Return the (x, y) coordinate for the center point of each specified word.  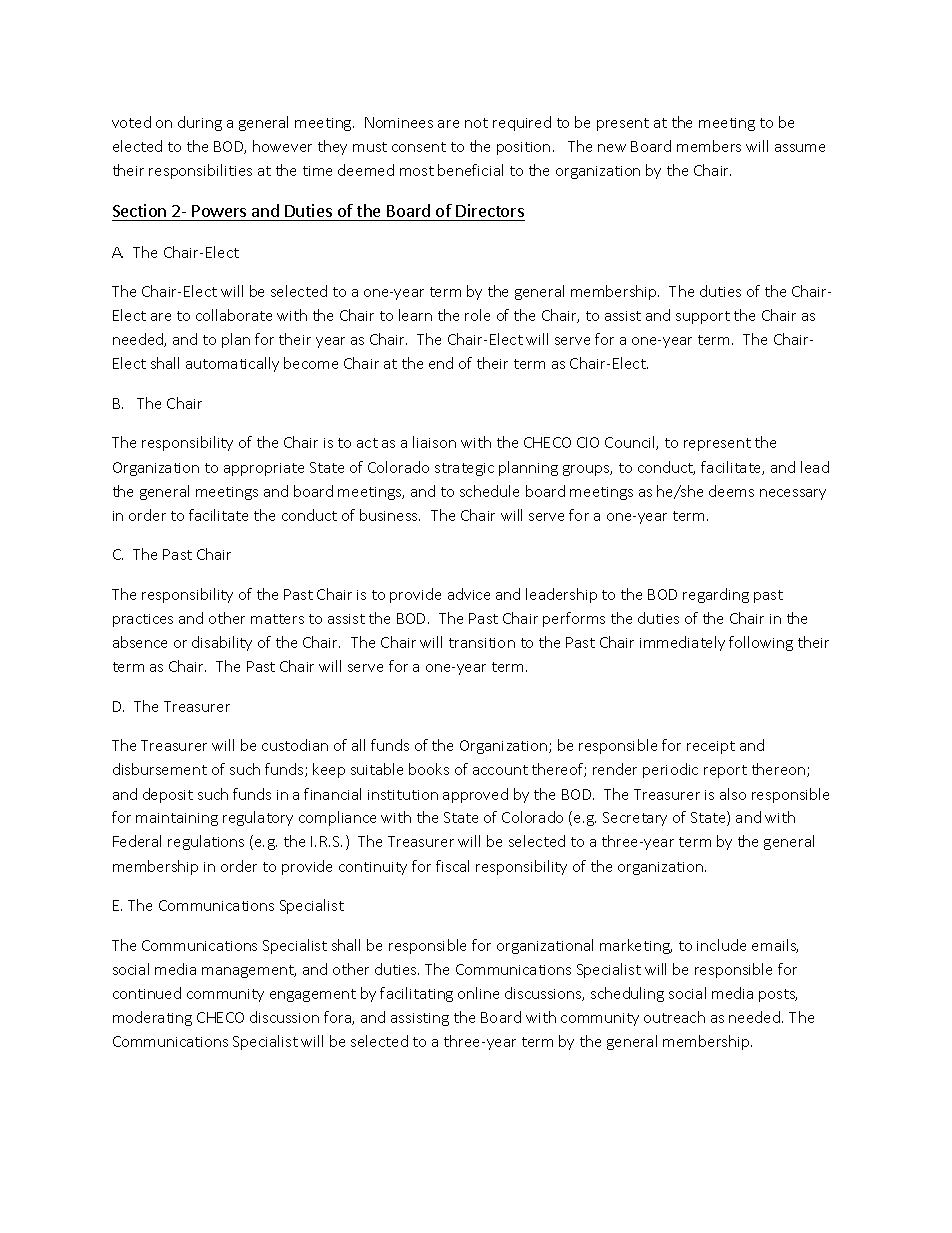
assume (800, 148)
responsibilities (200, 171)
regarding (716, 595)
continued (147, 993)
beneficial (470, 170)
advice (469, 594)
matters (277, 619)
